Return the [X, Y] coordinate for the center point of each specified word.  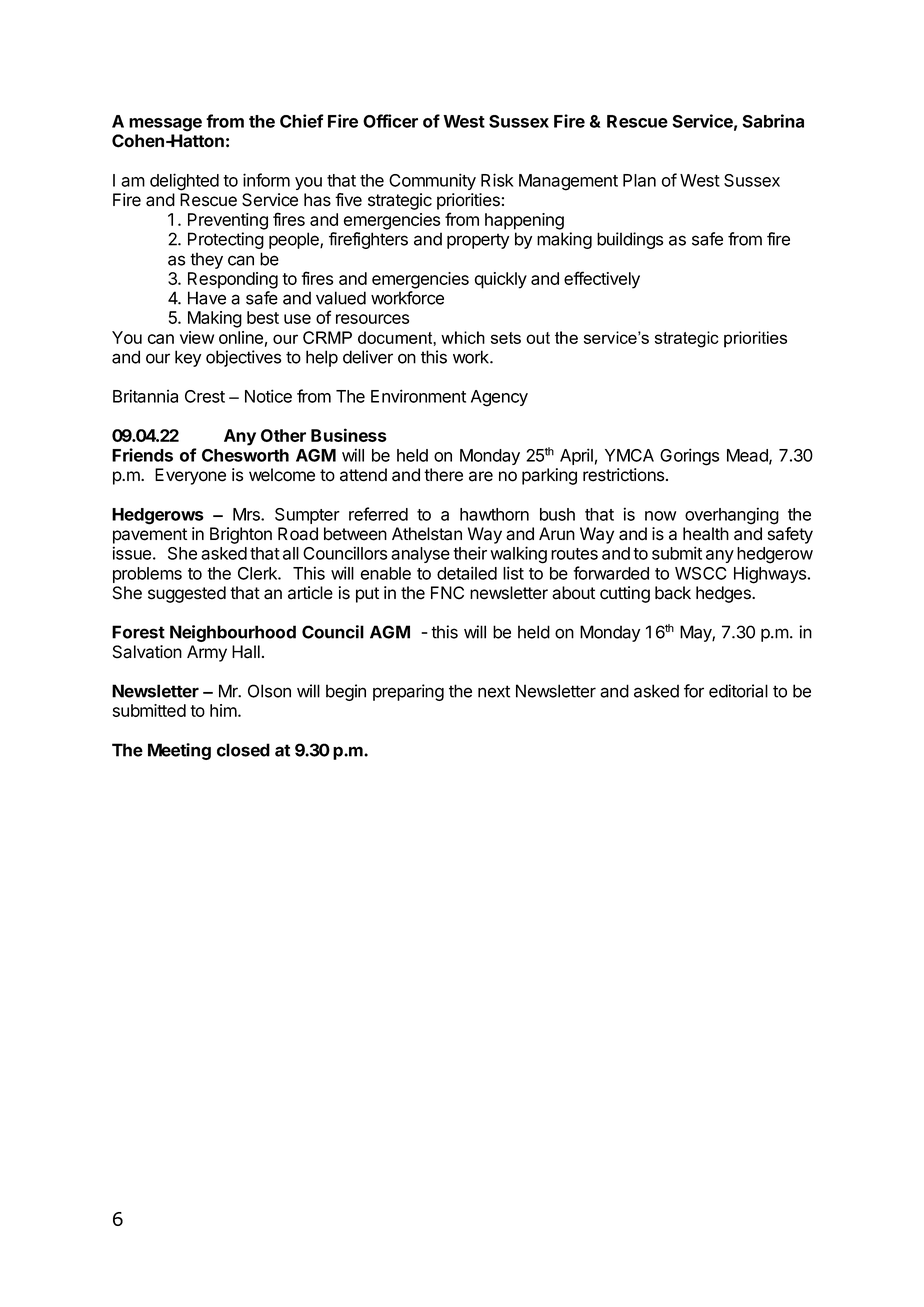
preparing [408, 692]
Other [283, 435]
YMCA [629, 455]
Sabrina [773, 121]
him [223, 710]
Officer [390, 121]
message [165, 125]
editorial [738, 691]
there [443, 475]
